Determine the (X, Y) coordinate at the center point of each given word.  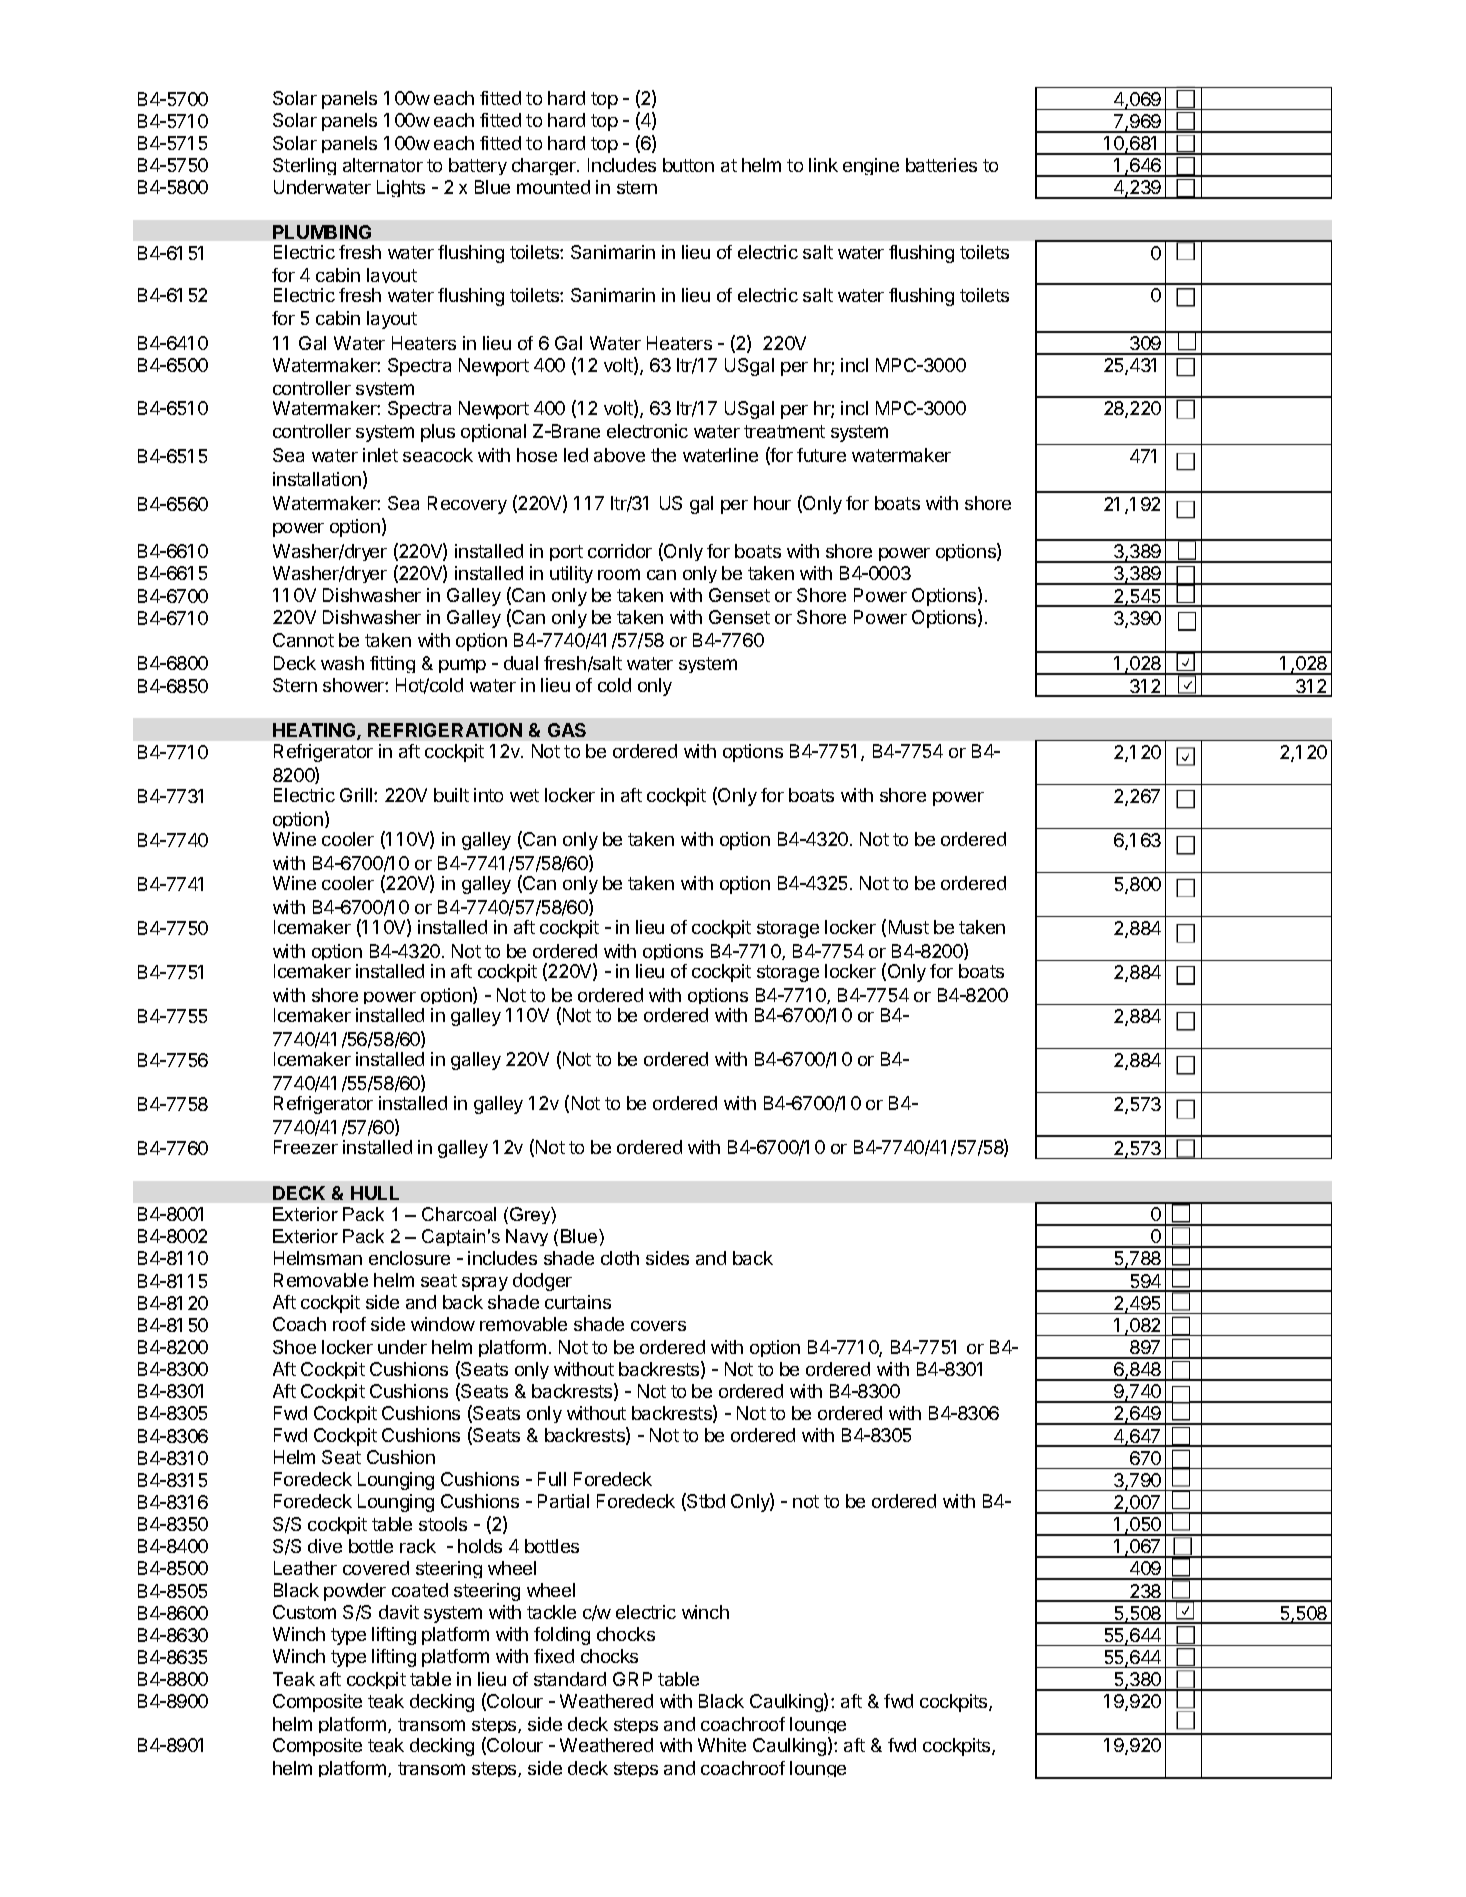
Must (909, 927)
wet (524, 795)
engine (871, 166)
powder (355, 1592)
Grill (357, 795)
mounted (553, 187)
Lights (401, 188)
